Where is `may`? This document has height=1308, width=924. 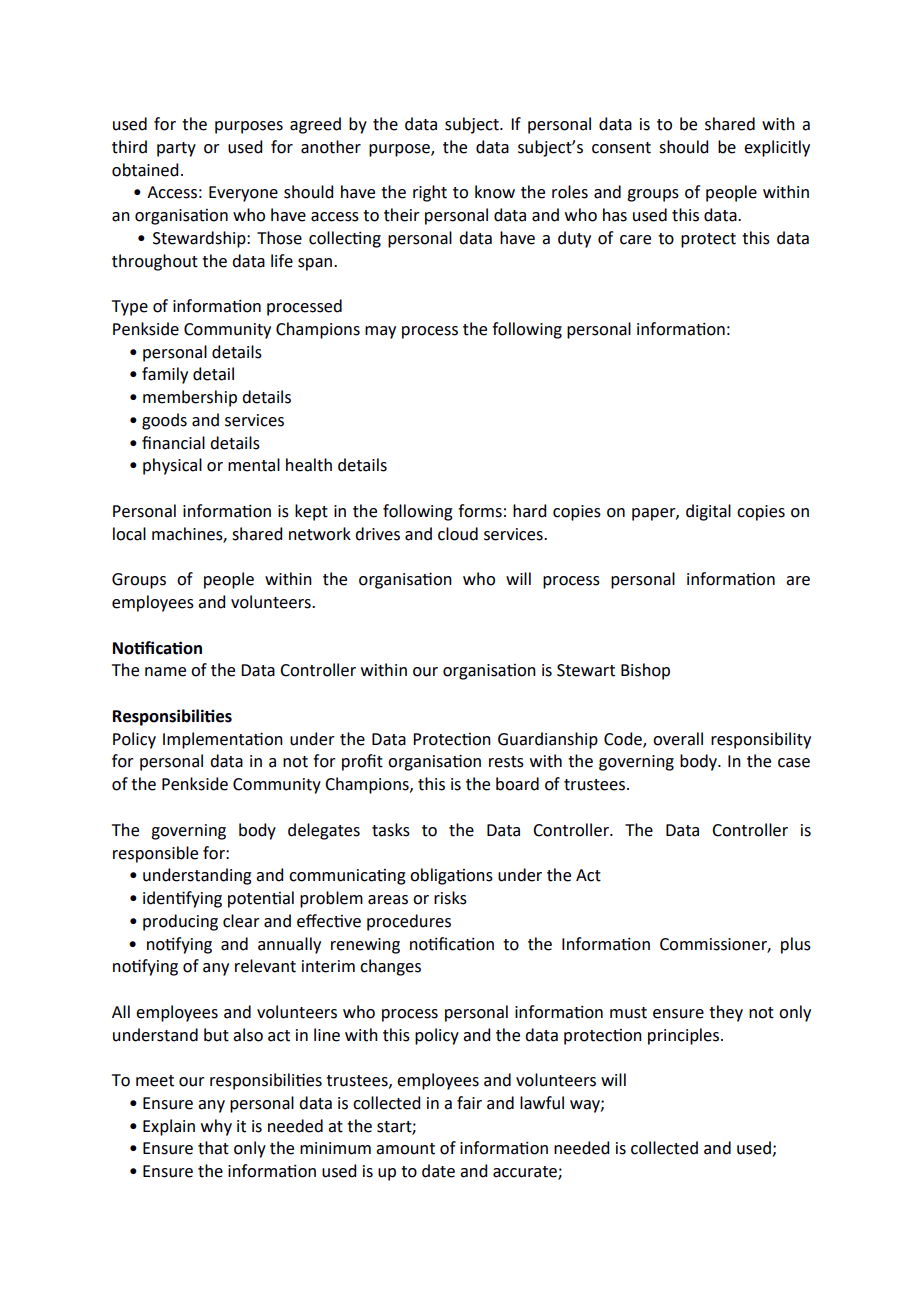
may is located at coordinates (380, 332).
